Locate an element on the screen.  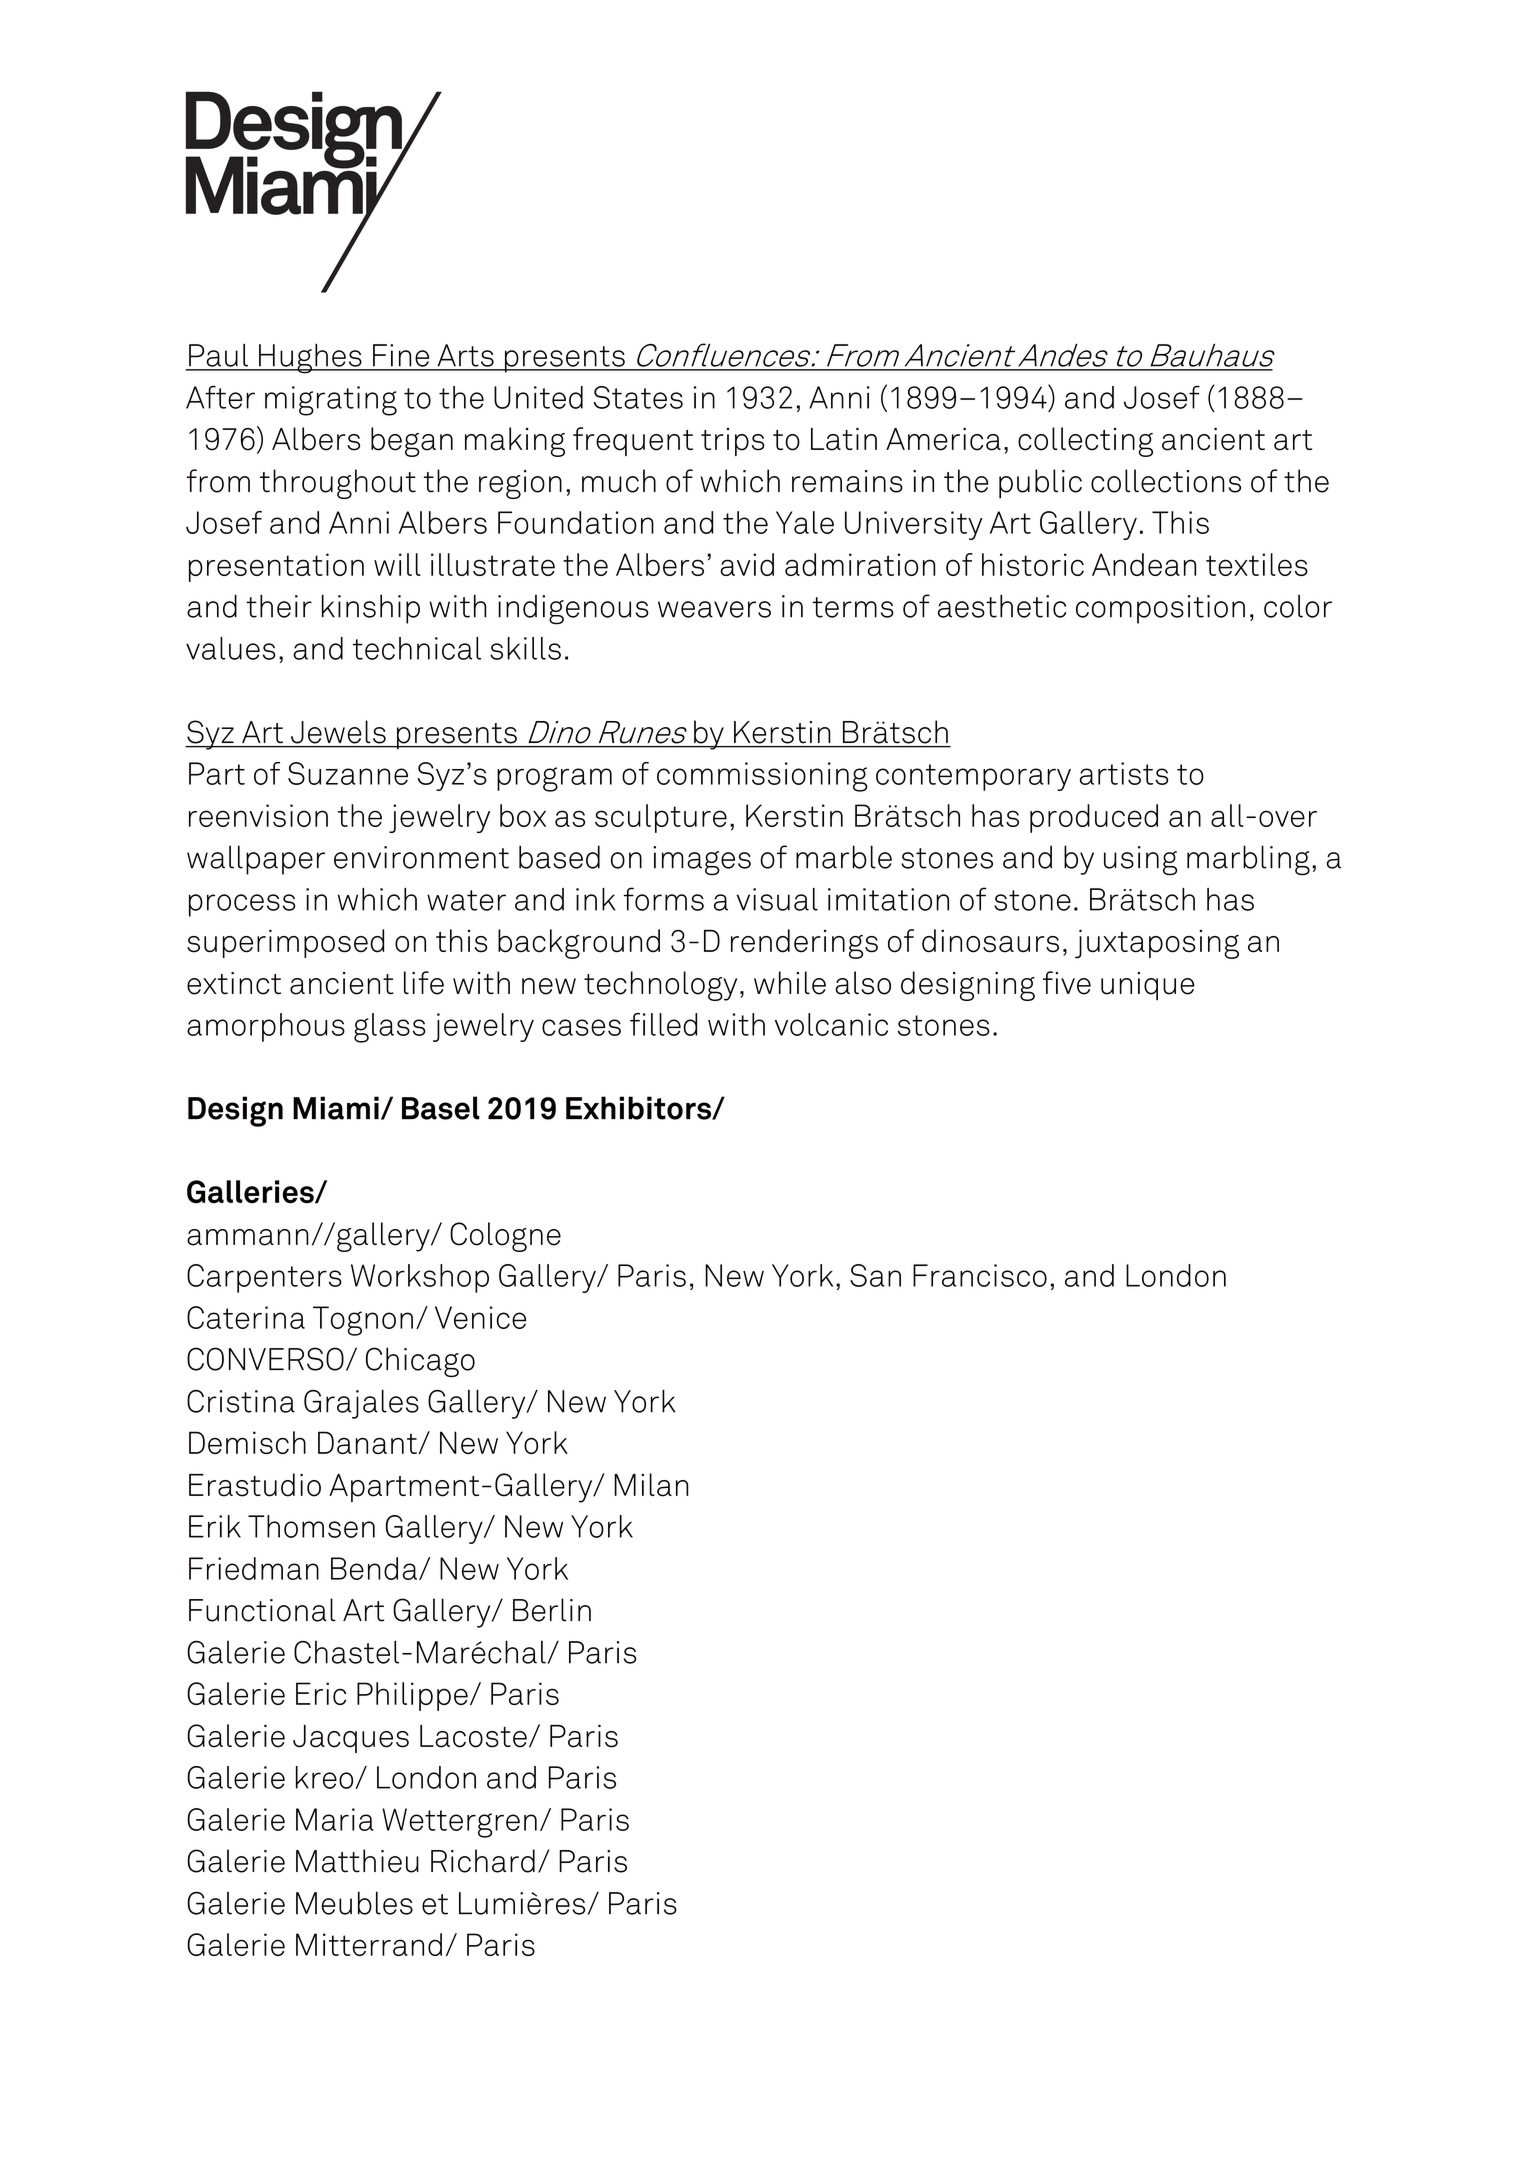
trips is located at coordinates (733, 442).
